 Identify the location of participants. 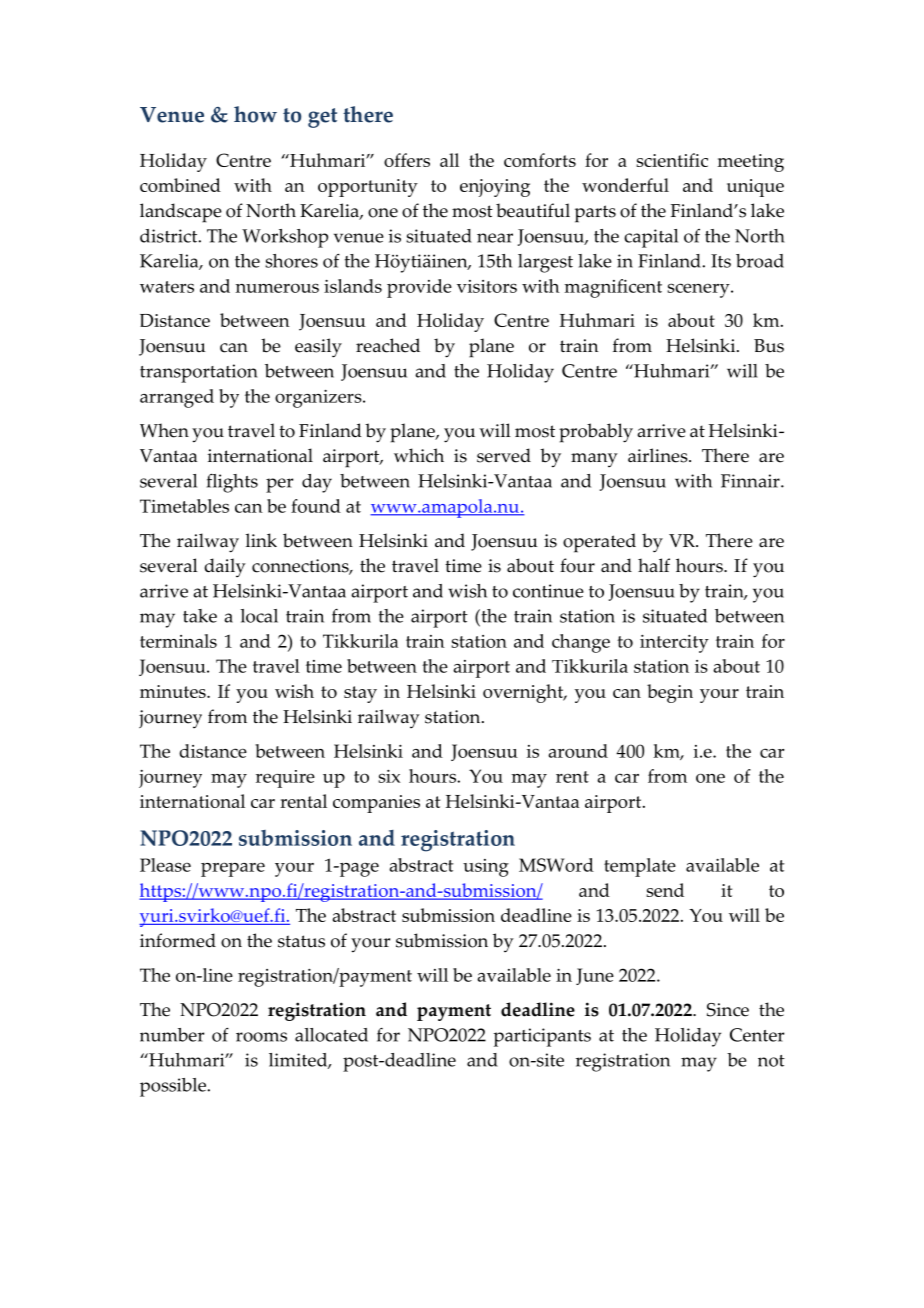
(542, 1037).
